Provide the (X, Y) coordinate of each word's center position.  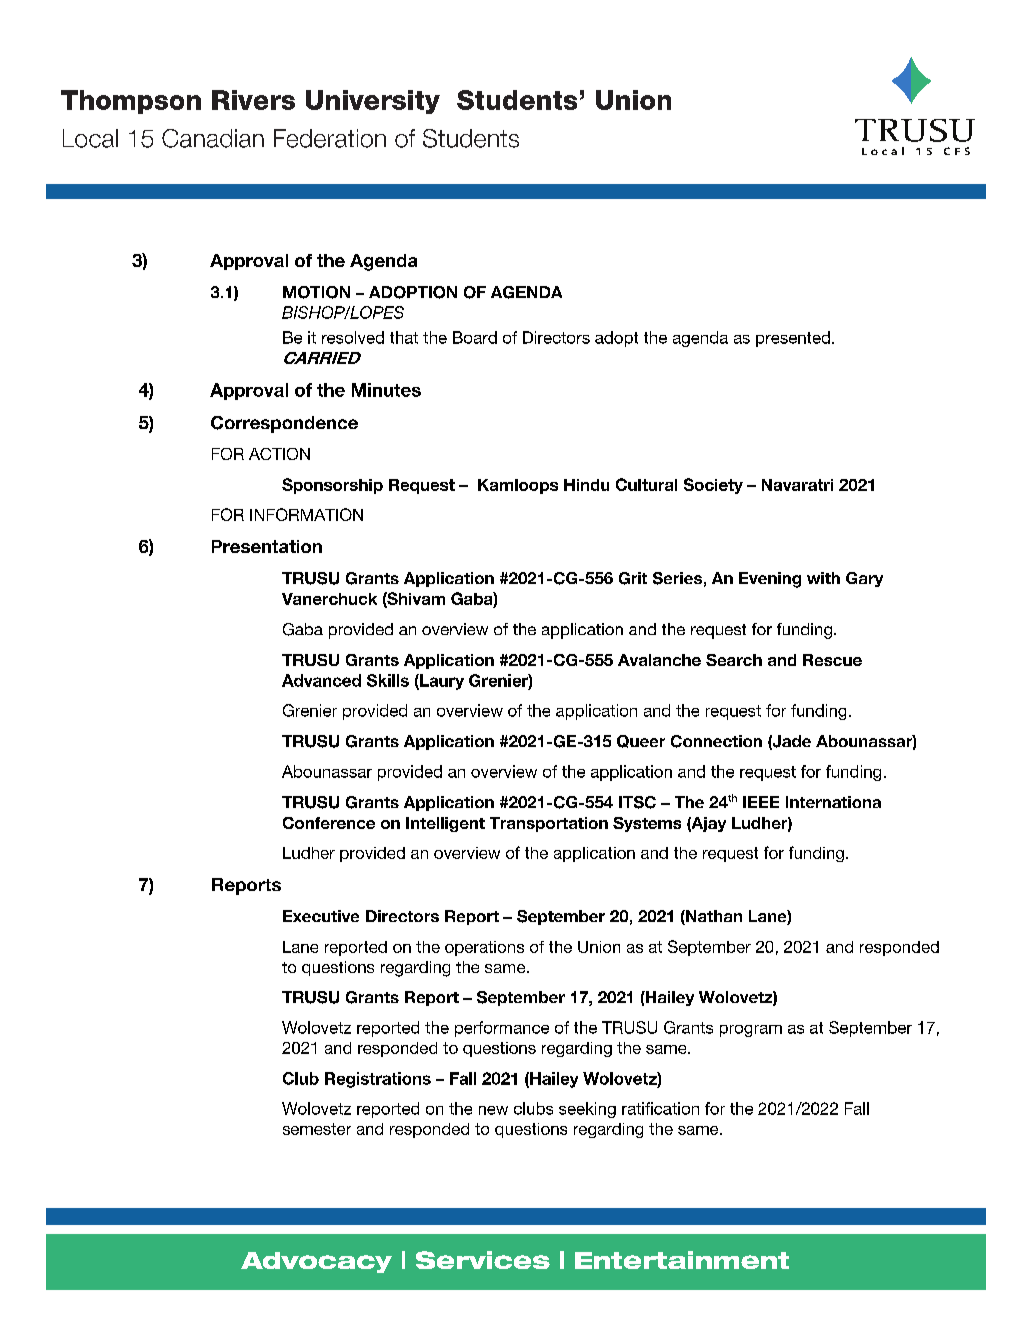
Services (483, 1260)
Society (713, 486)
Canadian (213, 138)
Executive (321, 916)
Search (734, 660)
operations (484, 948)
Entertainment (682, 1260)
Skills (388, 680)
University (373, 102)
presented (793, 339)
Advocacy (316, 1262)
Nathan (713, 917)
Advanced (321, 680)
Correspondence (284, 424)
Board (475, 337)
